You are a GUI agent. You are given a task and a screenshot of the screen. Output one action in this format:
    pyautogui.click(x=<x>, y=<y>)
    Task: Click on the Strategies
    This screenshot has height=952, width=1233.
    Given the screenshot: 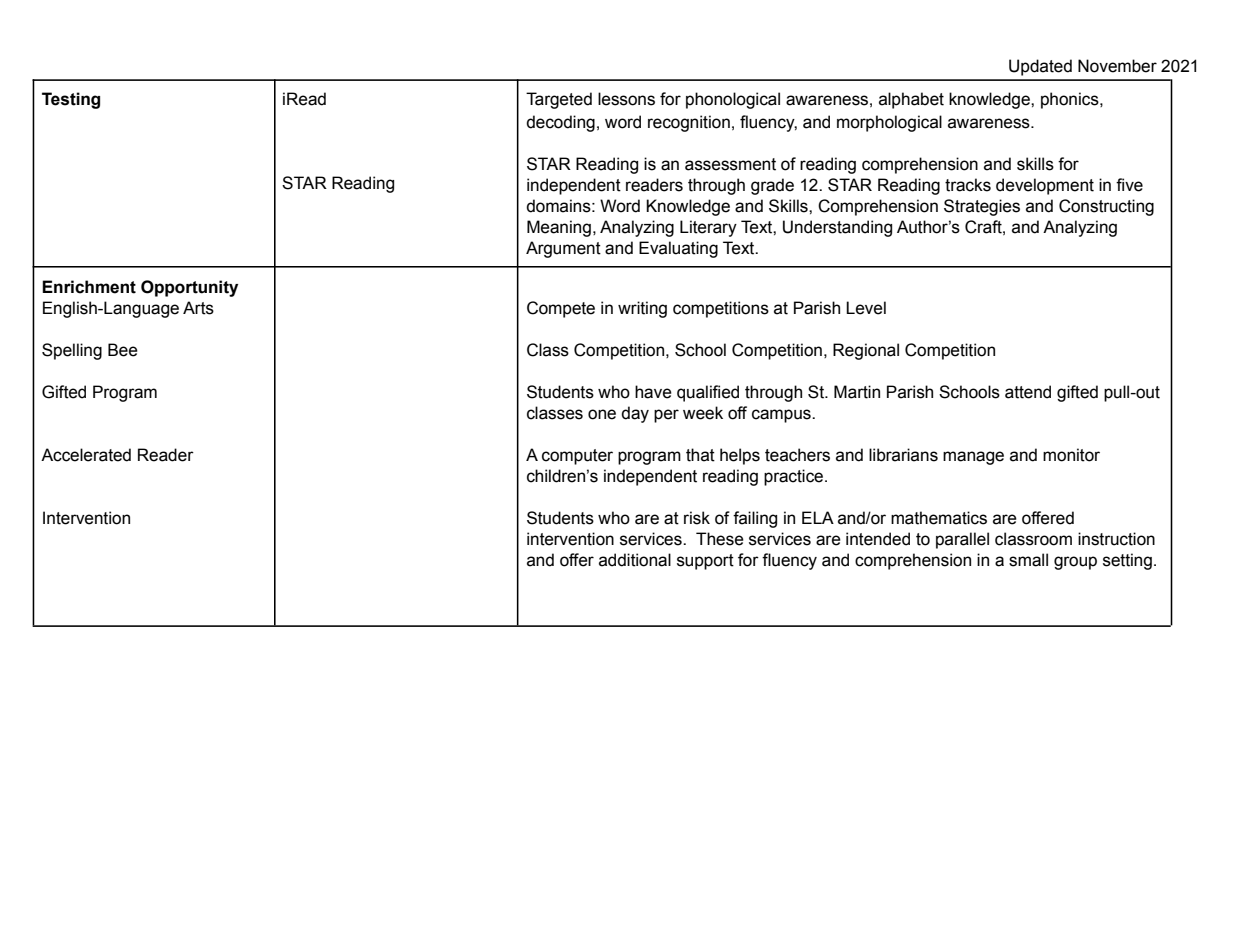 What is the action you would take?
    pyautogui.click(x=982, y=207)
